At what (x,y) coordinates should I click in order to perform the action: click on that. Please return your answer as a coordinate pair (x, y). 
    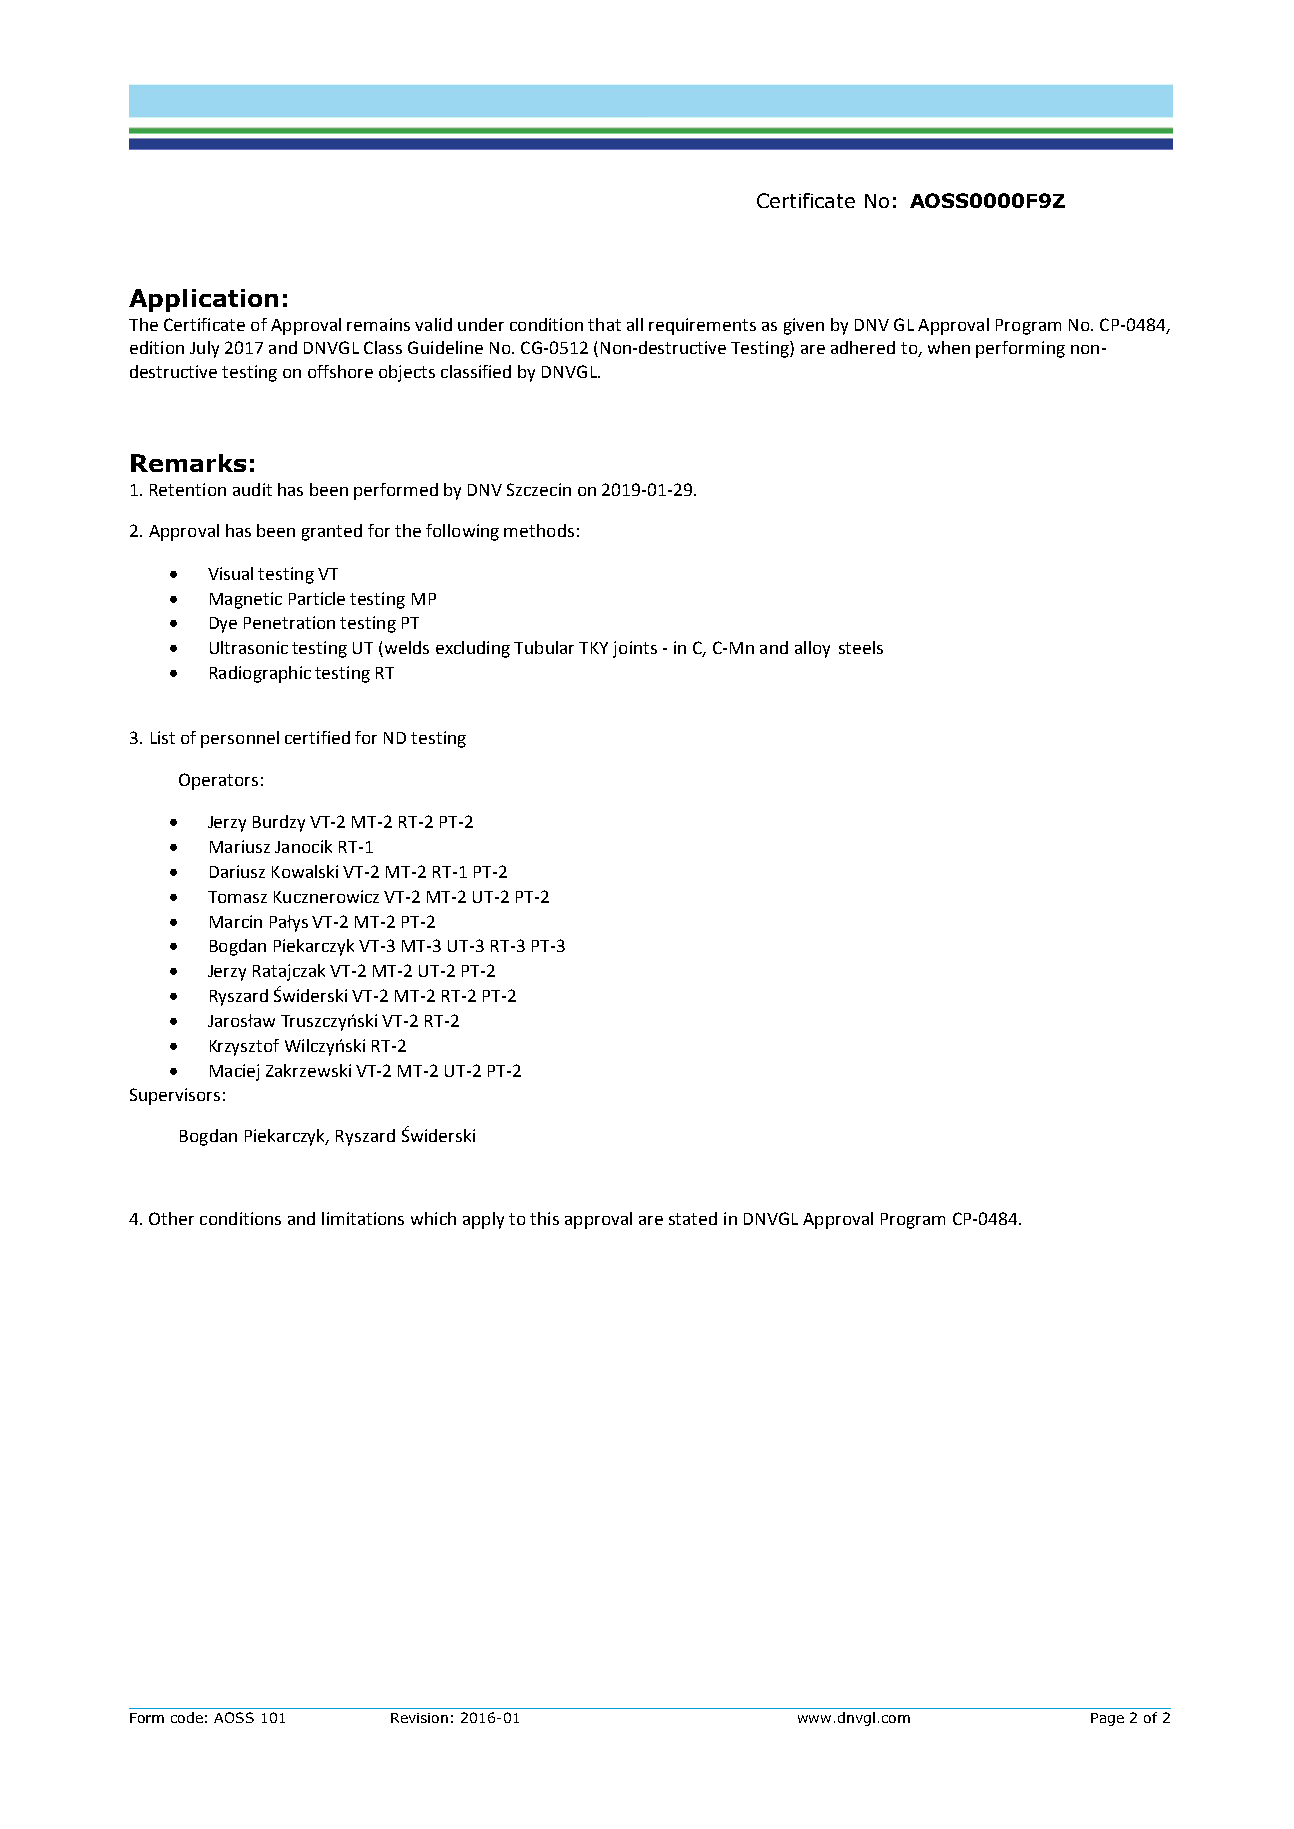
    Looking at the image, I should click on (604, 324).
